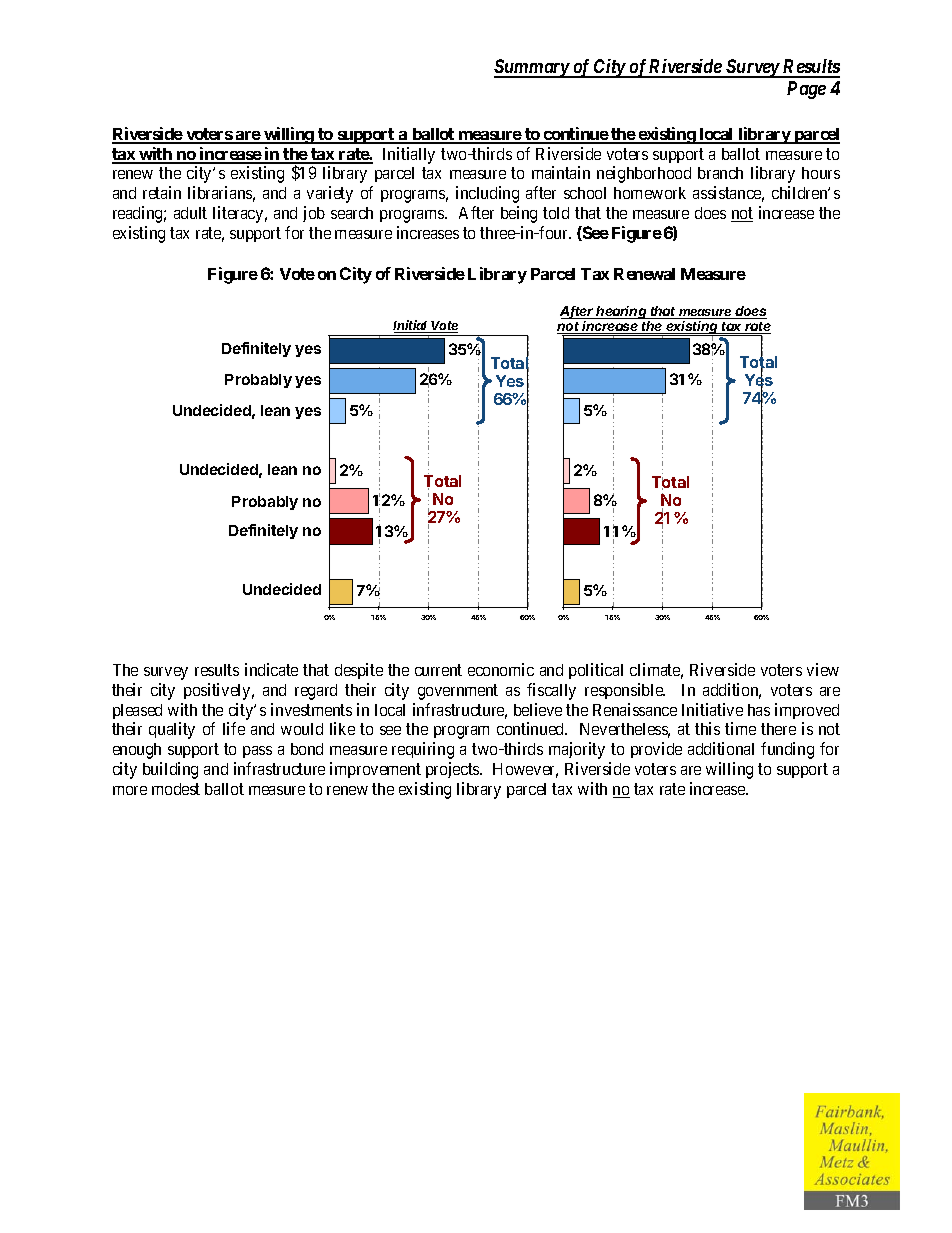 The width and height of the screenshot is (952, 1233). I want to click on funding, so click(787, 750).
